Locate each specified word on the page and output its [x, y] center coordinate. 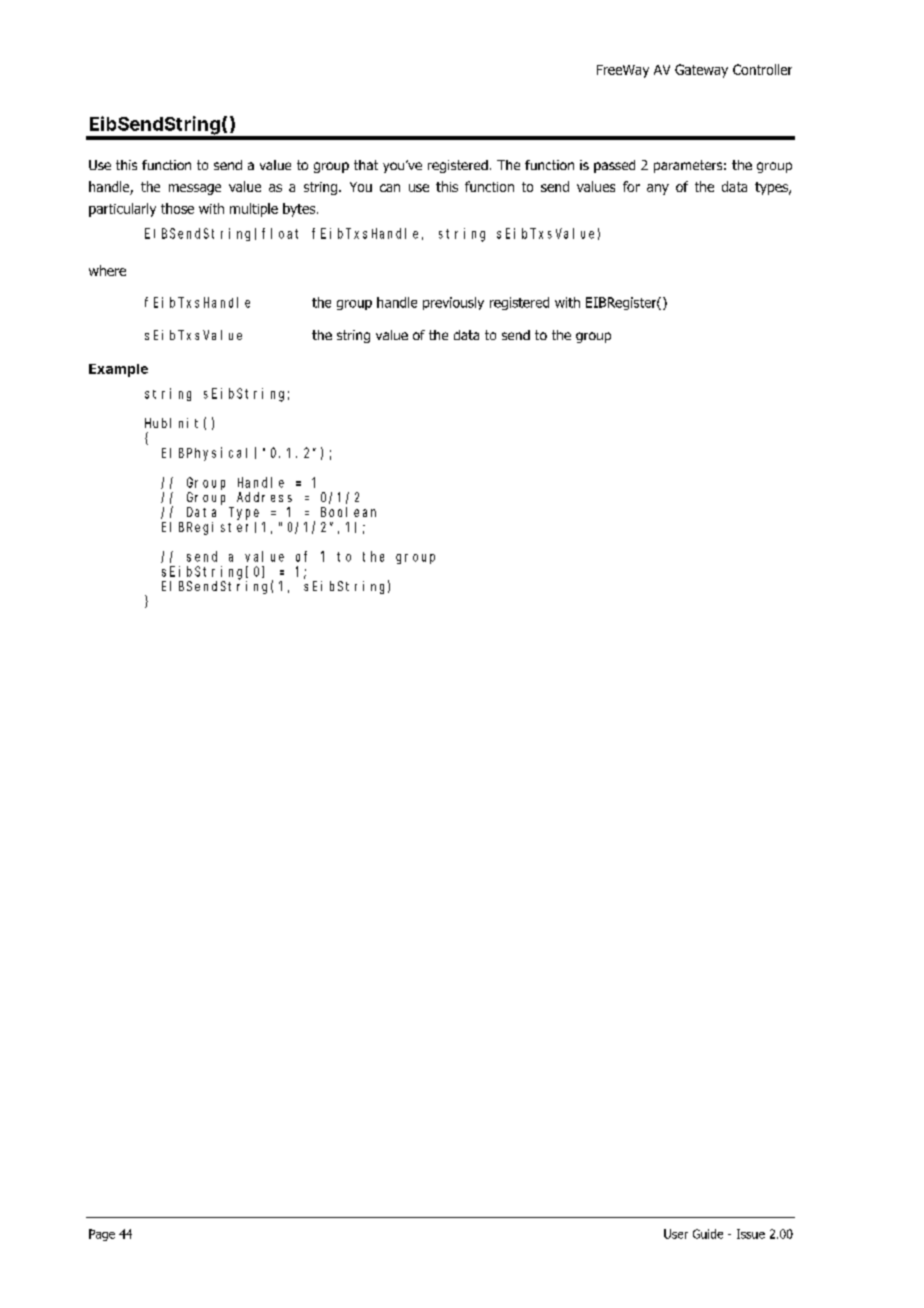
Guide [708, 1234]
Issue [751, 1234]
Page [102, 1235]
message [195, 189]
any [658, 189]
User [676, 1234]
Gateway [701, 71]
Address [264, 497]
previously [453, 303]
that [366, 165]
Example [118, 370]
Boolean [348, 512]
